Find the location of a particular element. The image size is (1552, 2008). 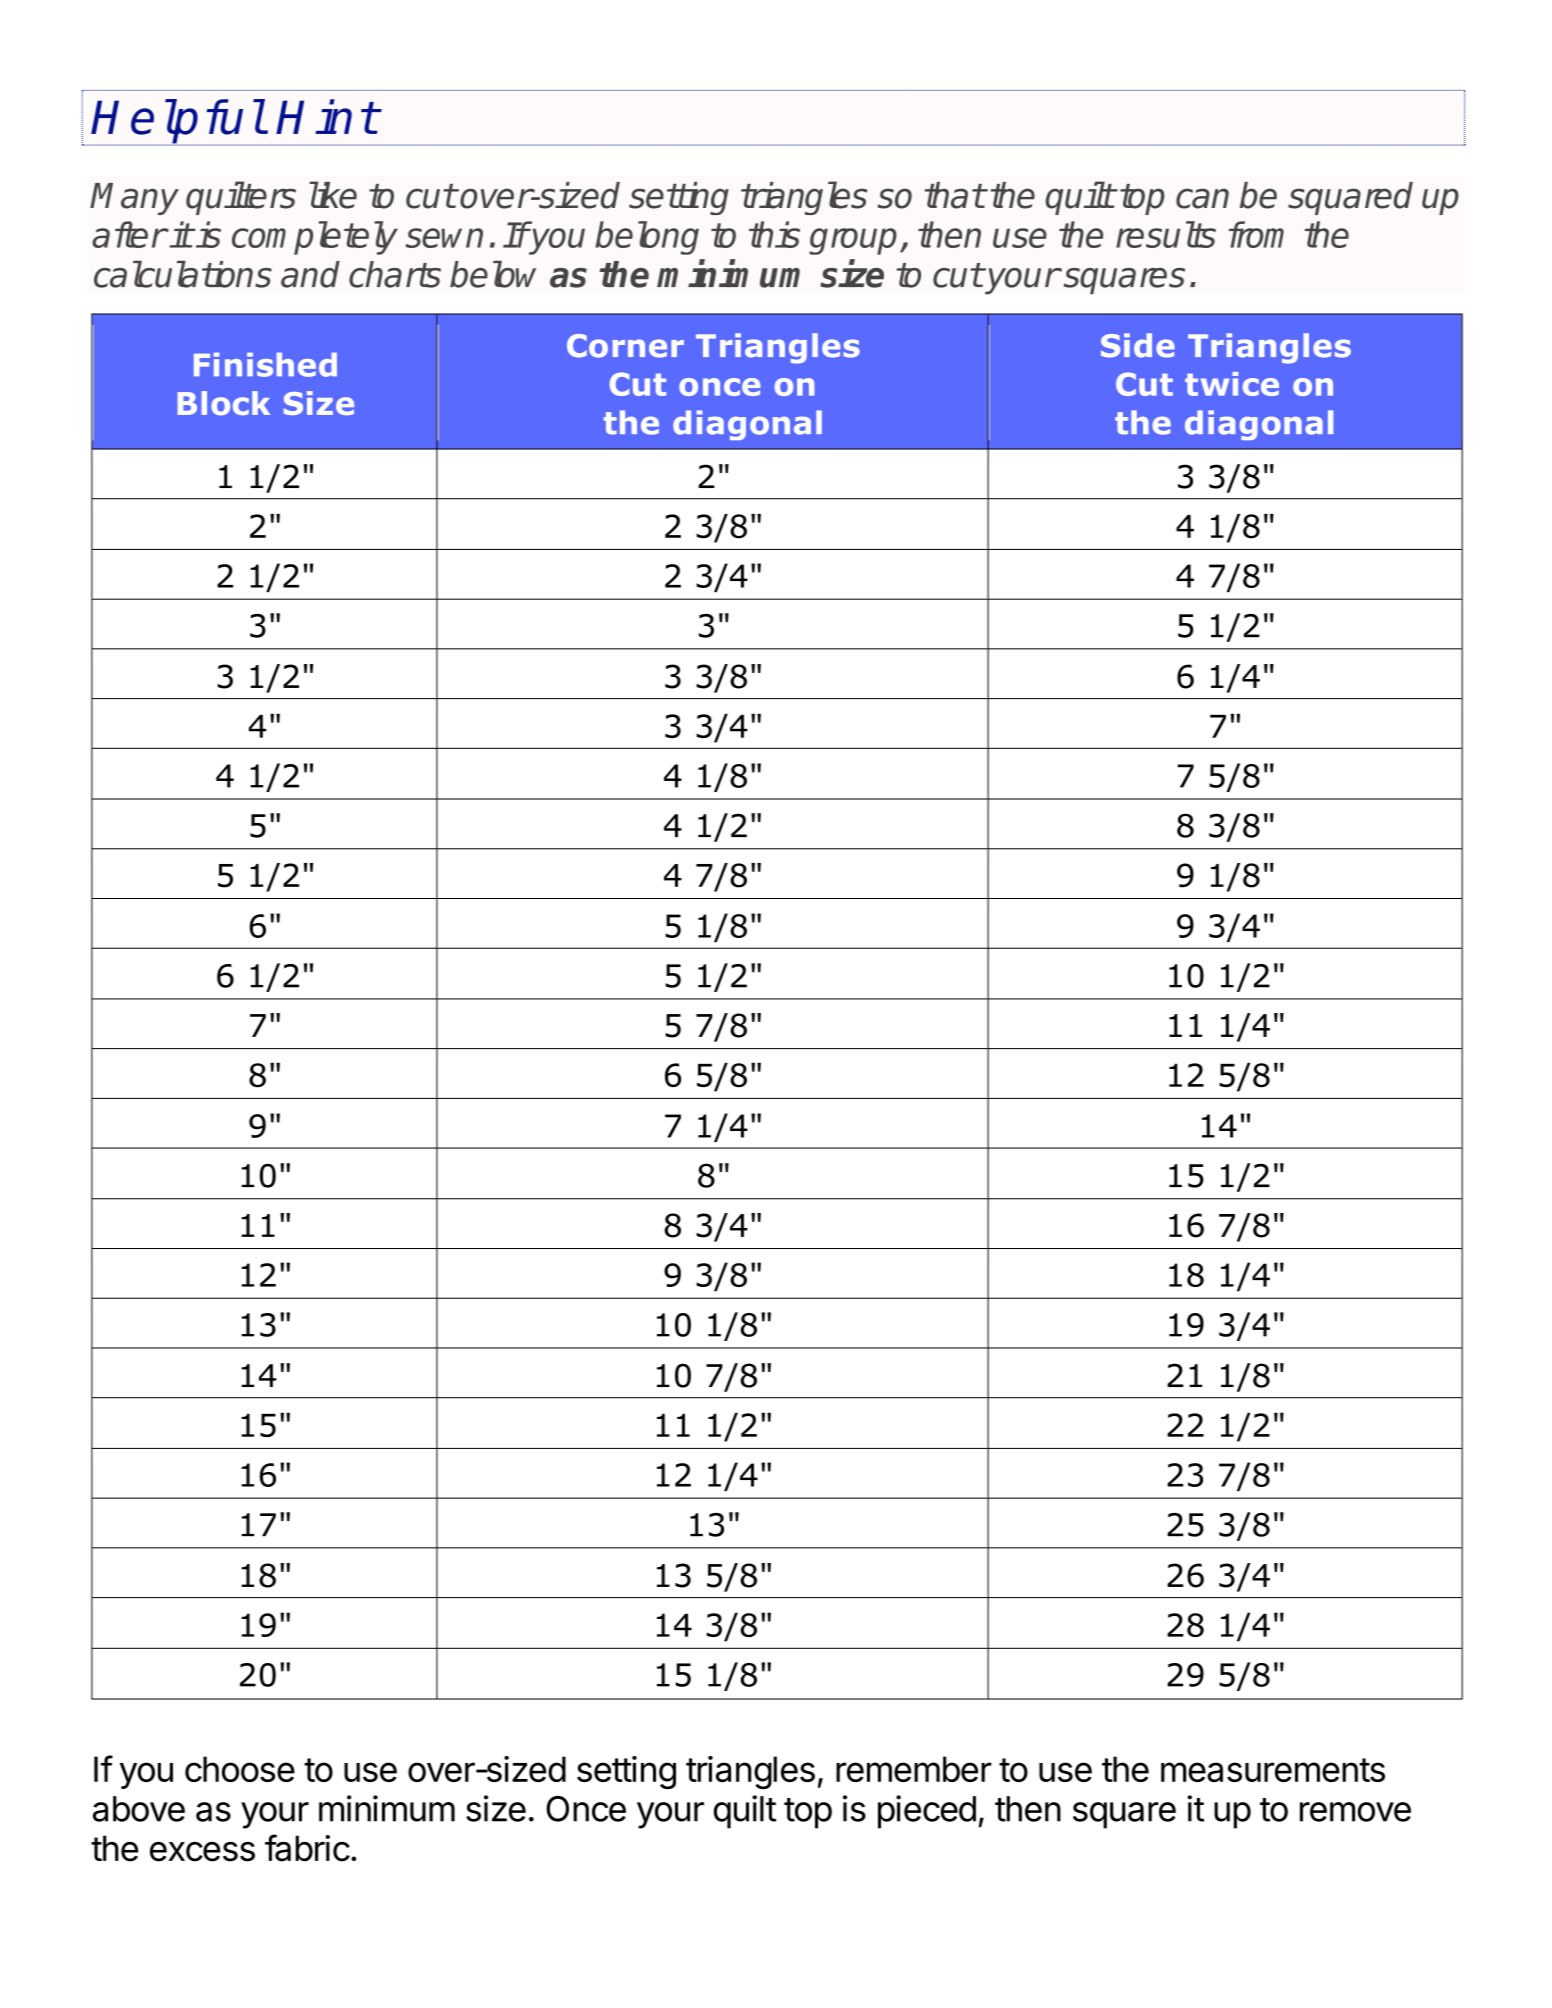

measurements is located at coordinates (1273, 1770).
